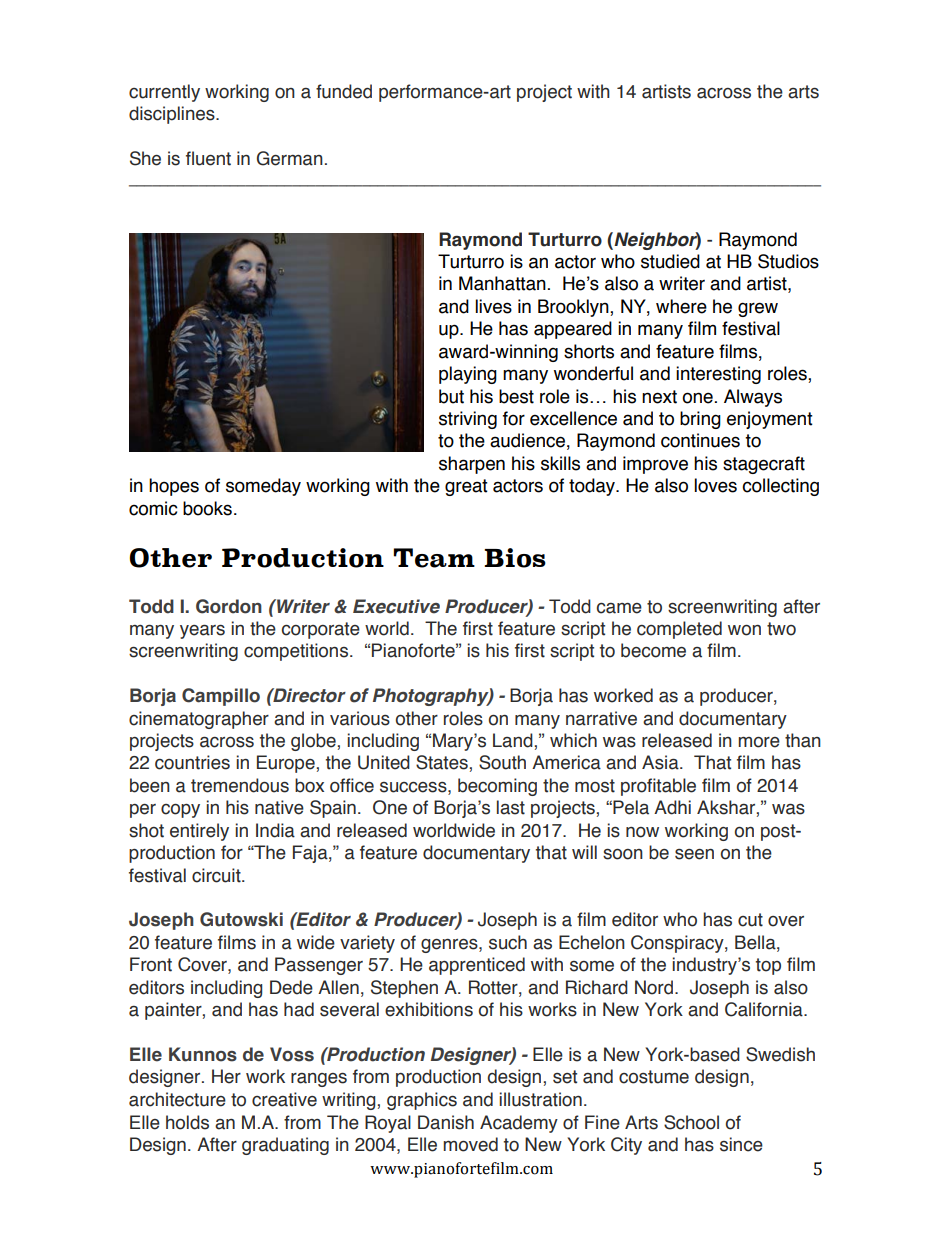  What do you see at coordinates (691, 1122) in the page?
I see `School` at bounding box center [691, 1122].
